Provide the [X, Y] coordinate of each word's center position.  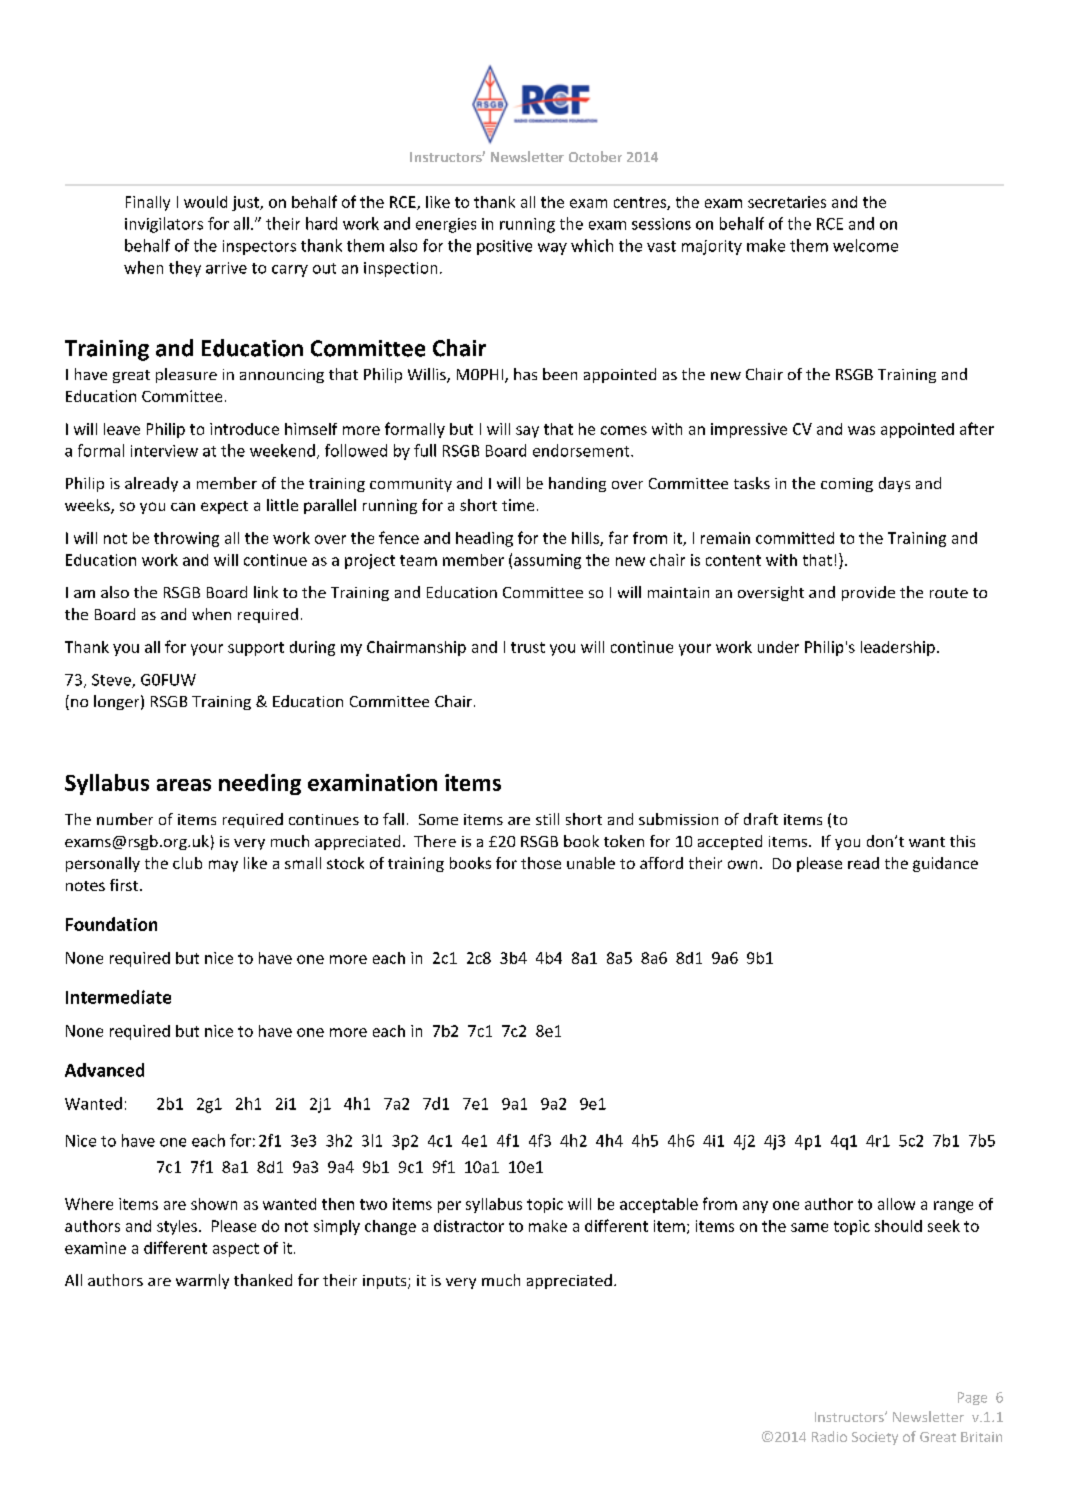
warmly [202, 1281]
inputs [386, 1282]
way [552, 249]
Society [875, 1438]
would [205, 202]
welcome [865, 245]
